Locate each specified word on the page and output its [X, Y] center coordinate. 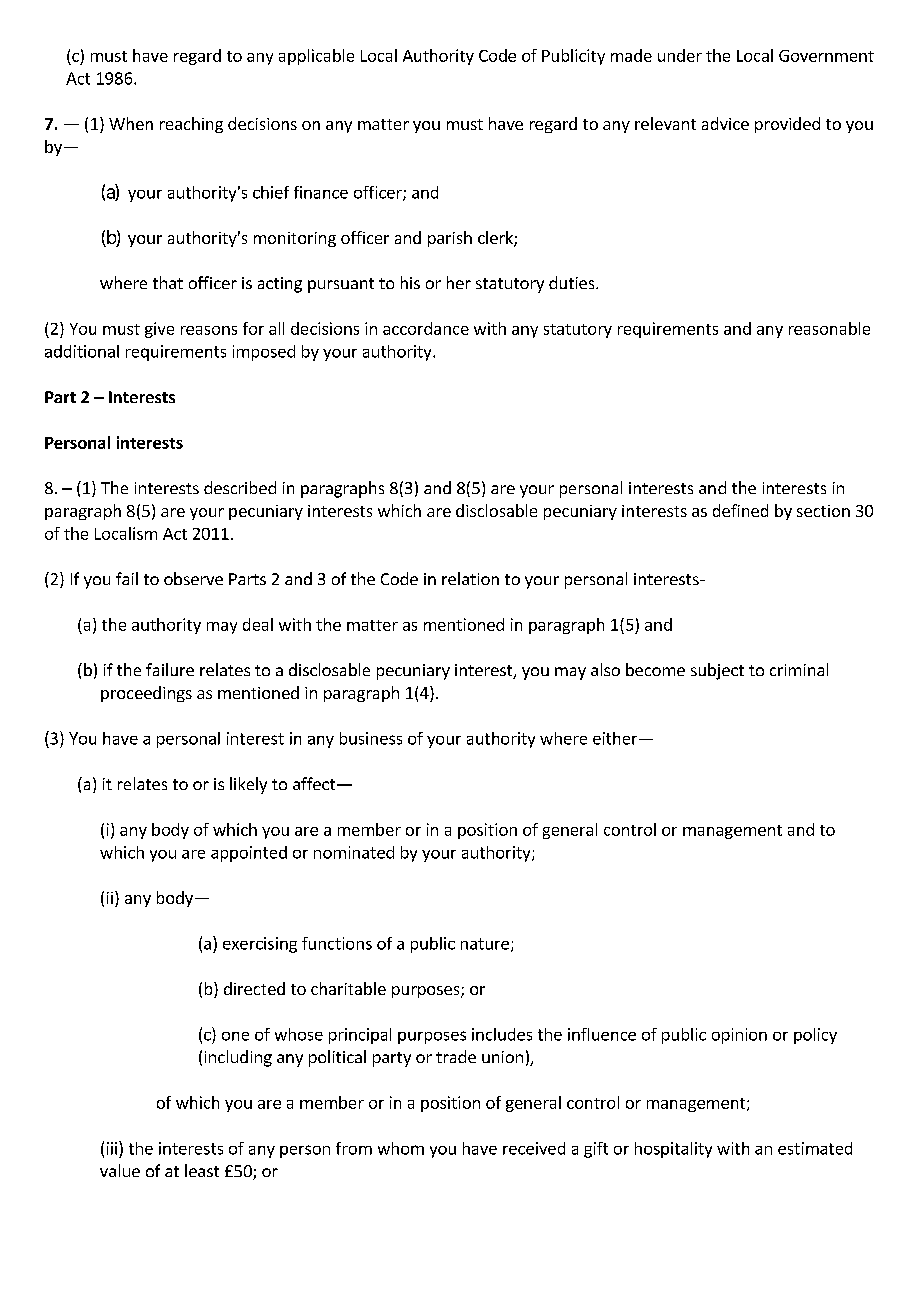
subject [717, 671]
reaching [191, 125]
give [159, 330]
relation [470, 578]
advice [725, 123]
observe [193, 578]
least [202, 1170]
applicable [316, 57]
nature [485, 944]
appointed [249, 854]
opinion [739, 1036]
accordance [426, 328]
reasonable [829, 328]
